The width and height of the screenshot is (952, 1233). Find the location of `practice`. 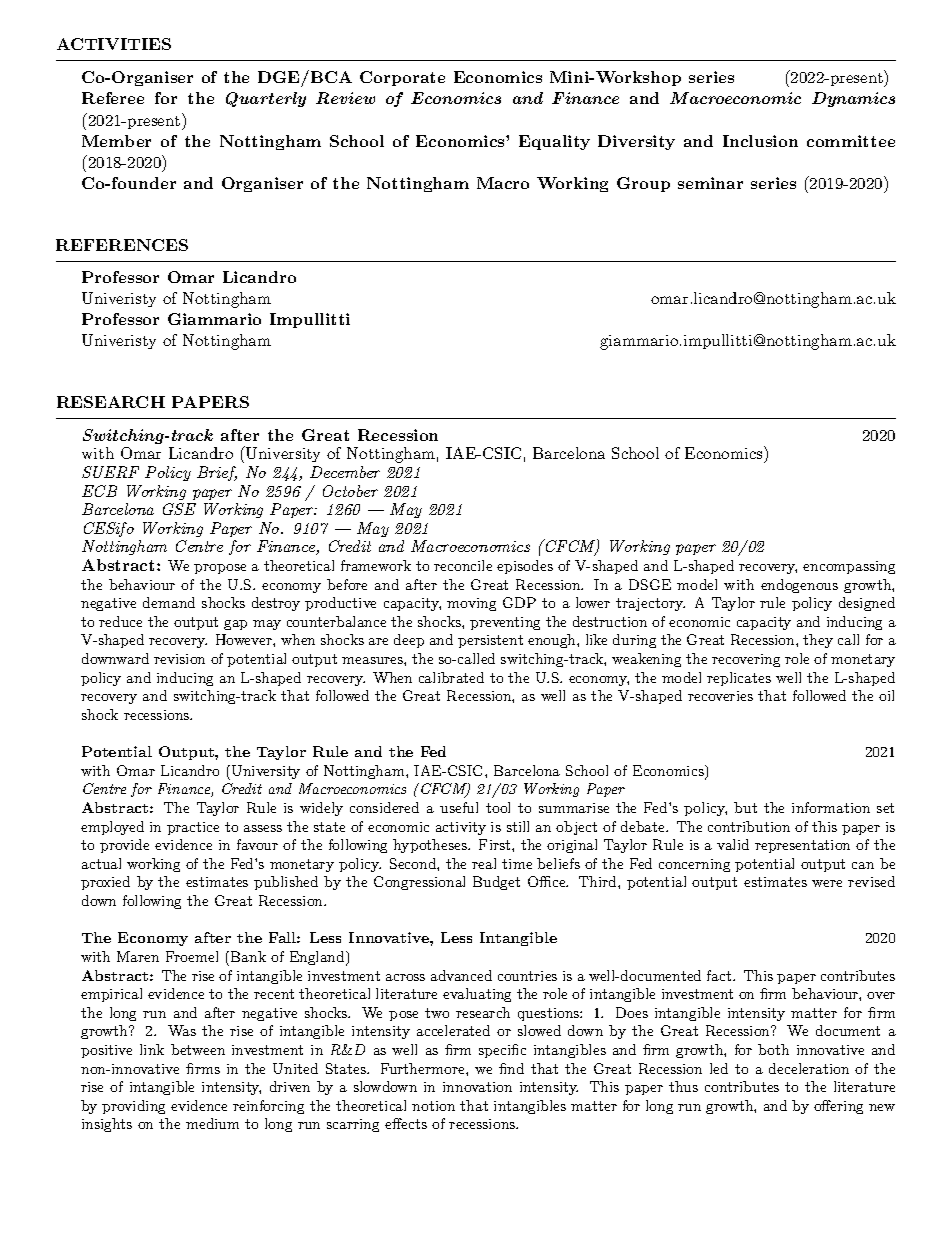

practice is located at coordinates (193, 828).
